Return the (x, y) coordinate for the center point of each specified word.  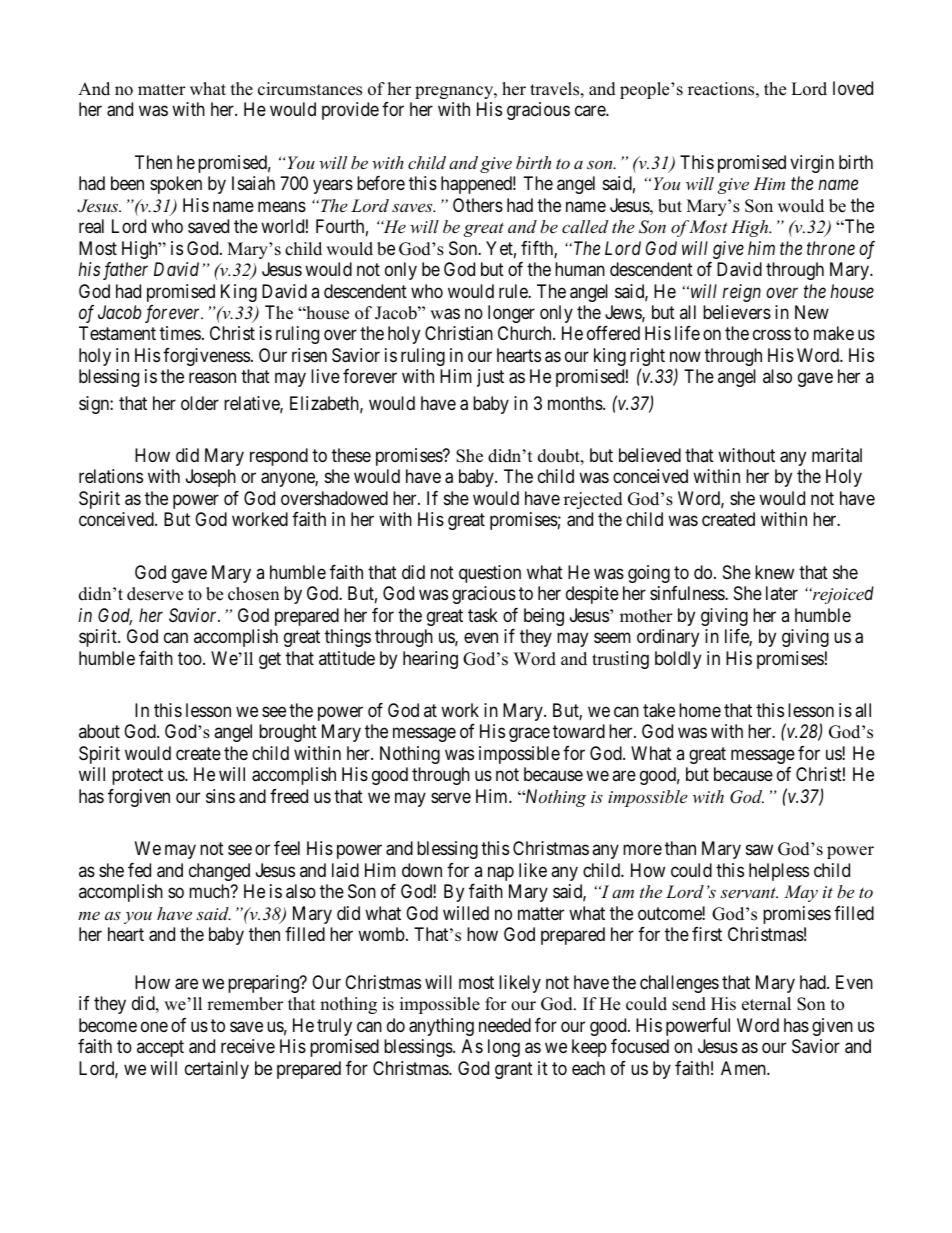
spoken (176, 185)
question (490, 574)
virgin (812, 164)
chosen (253, 594)
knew (774, 572)
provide (350, 111)
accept (160, 1049)
